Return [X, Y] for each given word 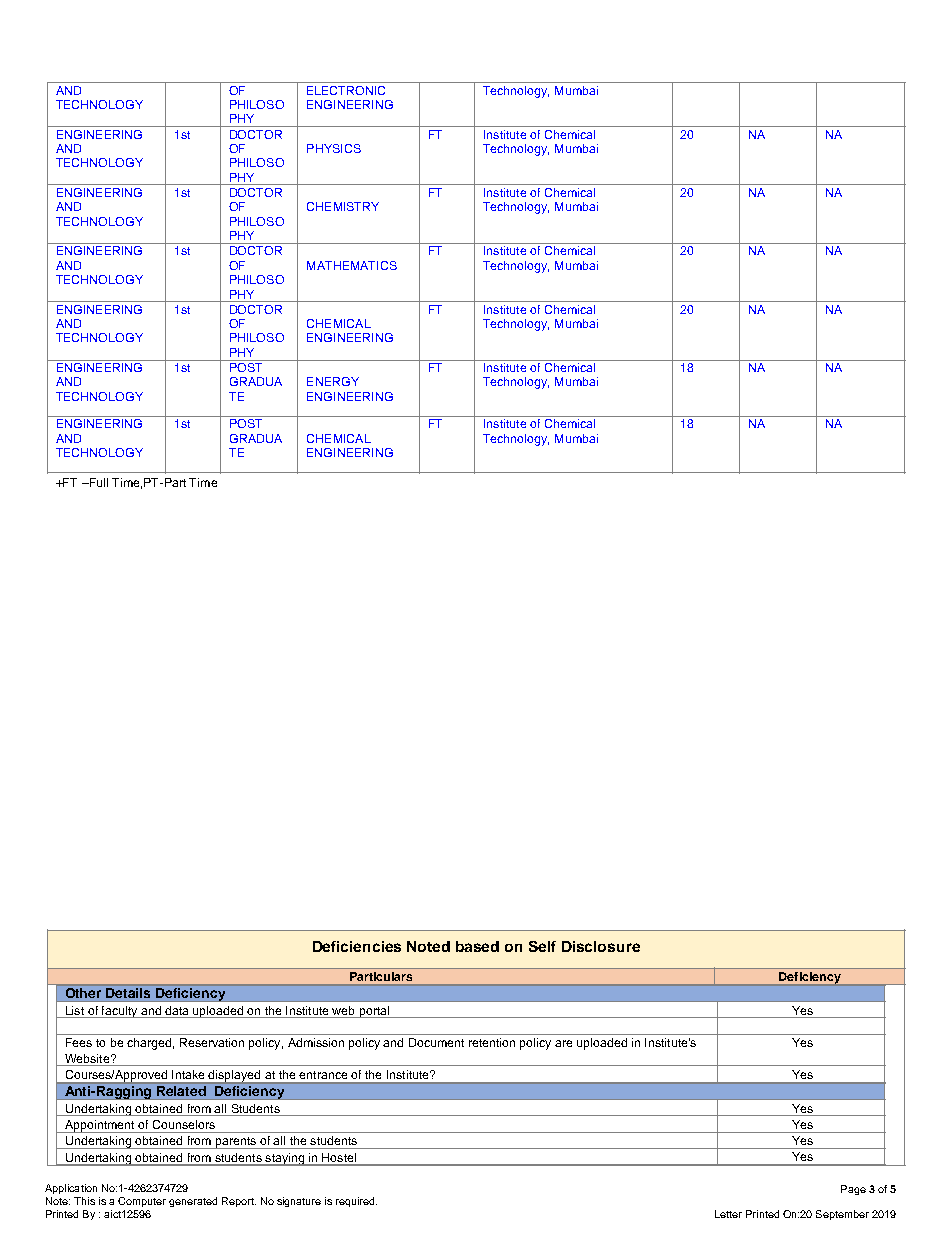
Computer [142, 1202]
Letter [728, 1214]
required [356, 1202]
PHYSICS [334, 148]
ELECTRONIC [346, 90]
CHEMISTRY [343, 206]
